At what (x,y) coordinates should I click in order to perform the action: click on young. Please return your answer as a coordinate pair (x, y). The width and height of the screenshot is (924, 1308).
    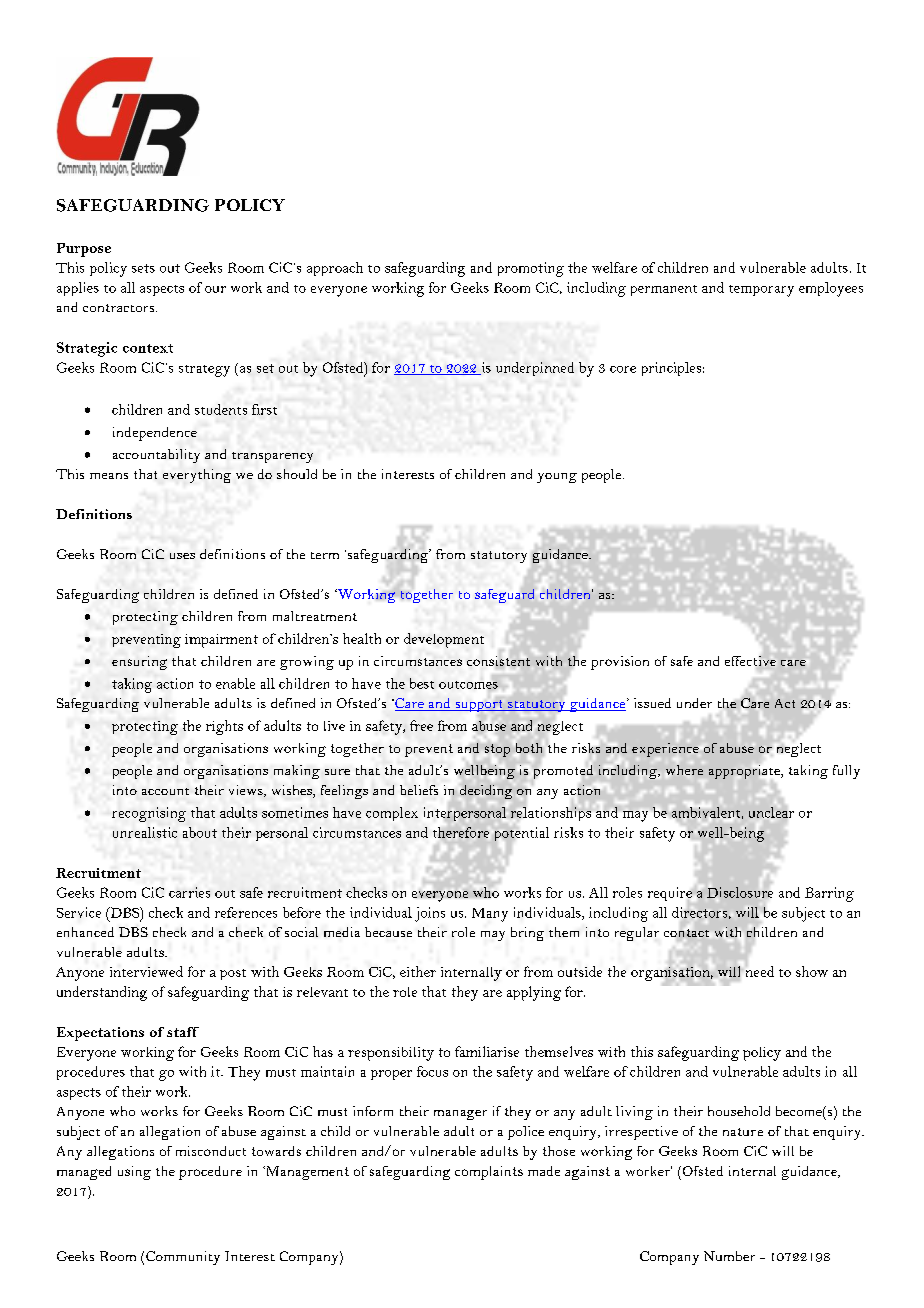
    Looking at the image, I should click on (557, 478).
